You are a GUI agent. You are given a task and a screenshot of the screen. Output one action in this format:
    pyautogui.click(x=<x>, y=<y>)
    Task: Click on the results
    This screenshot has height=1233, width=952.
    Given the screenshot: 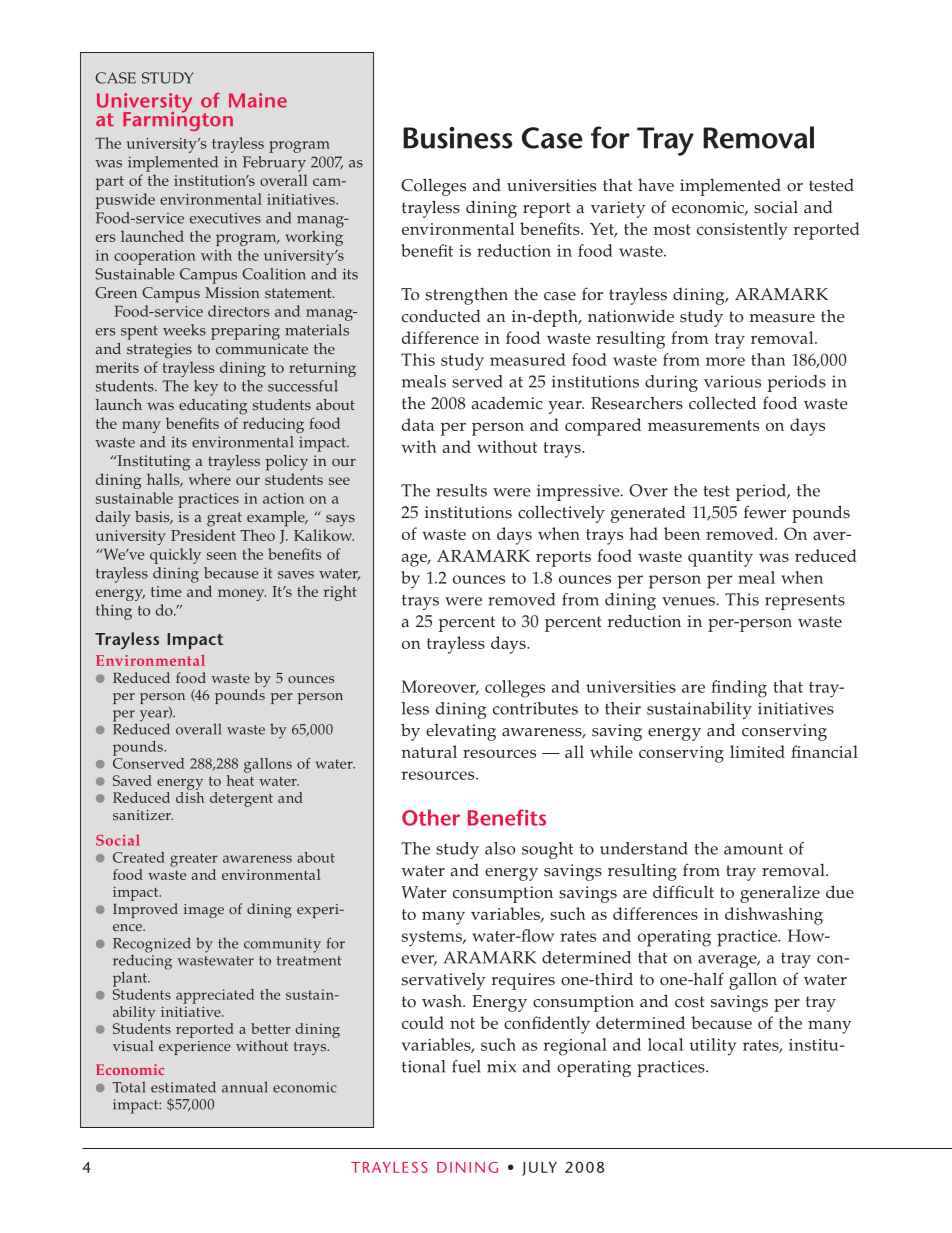 What is the action you would take?
    pyautogui.click(x=461, y=490)
